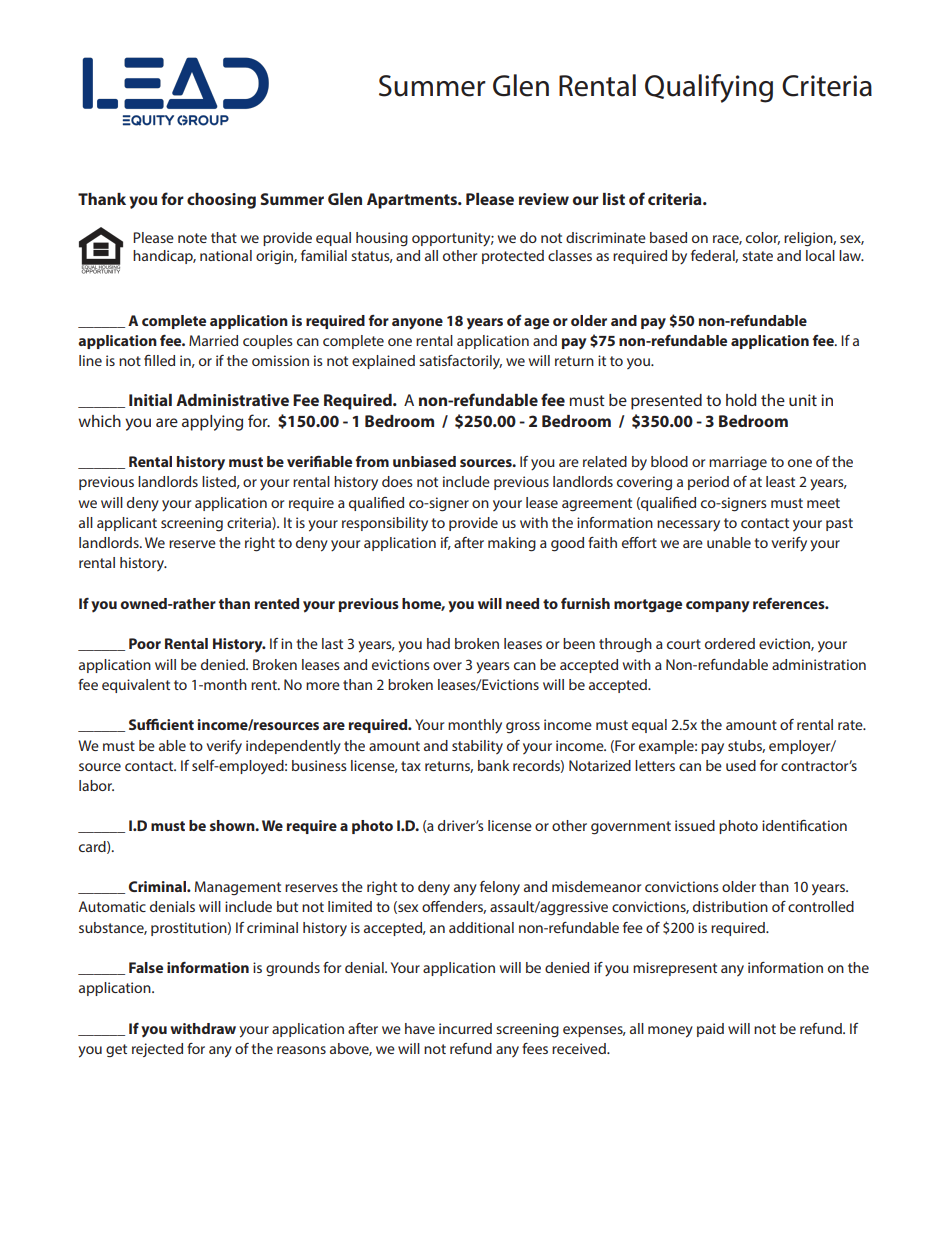 The width and height of the screenshot is (952, 1233). I want to click on company, so click(718, 607).
